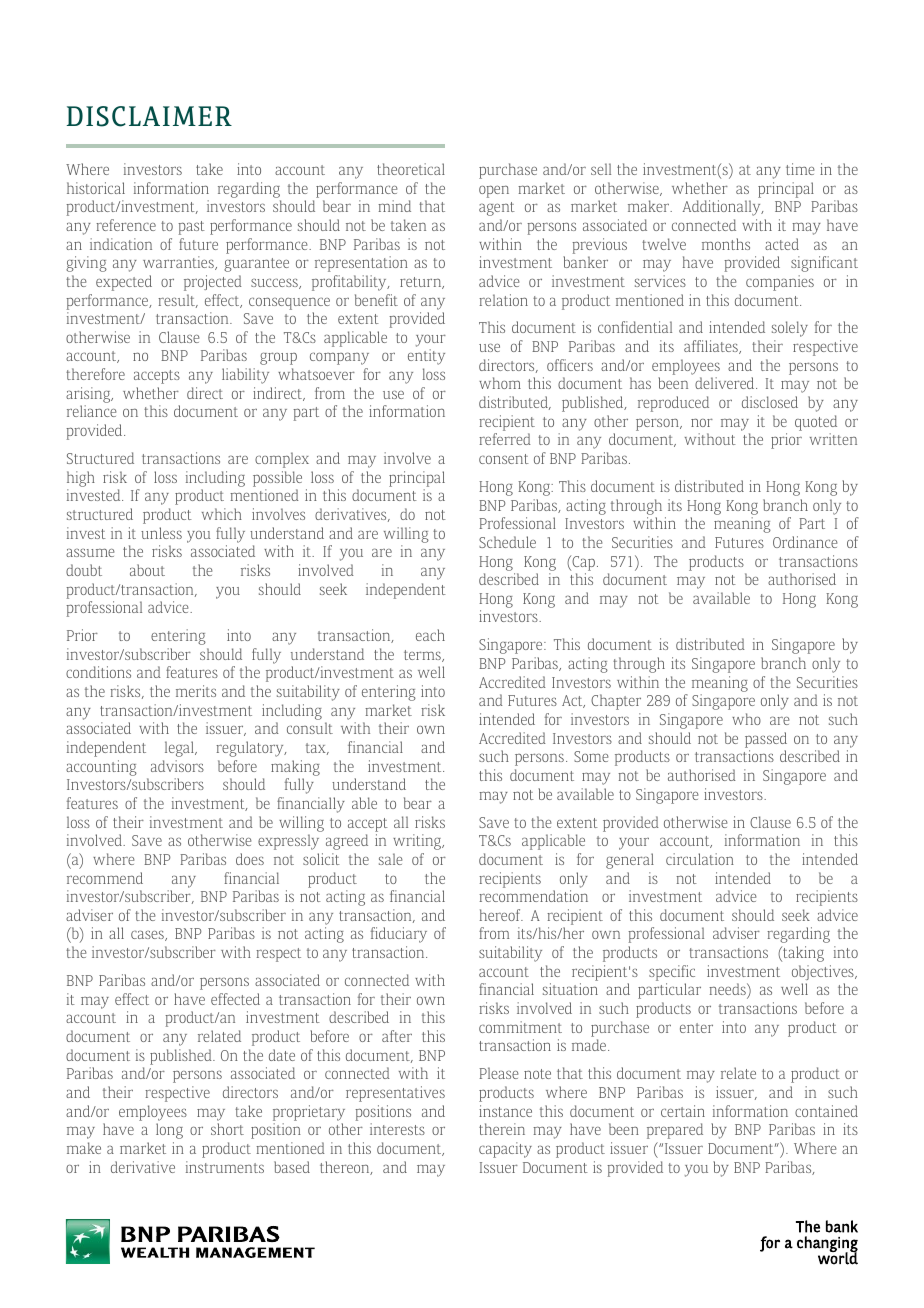 The image size is (924, 1308). What do you see at coordinates (500, 383) in the screenshot?
I see `whom` at bounding box center [500, 383].
